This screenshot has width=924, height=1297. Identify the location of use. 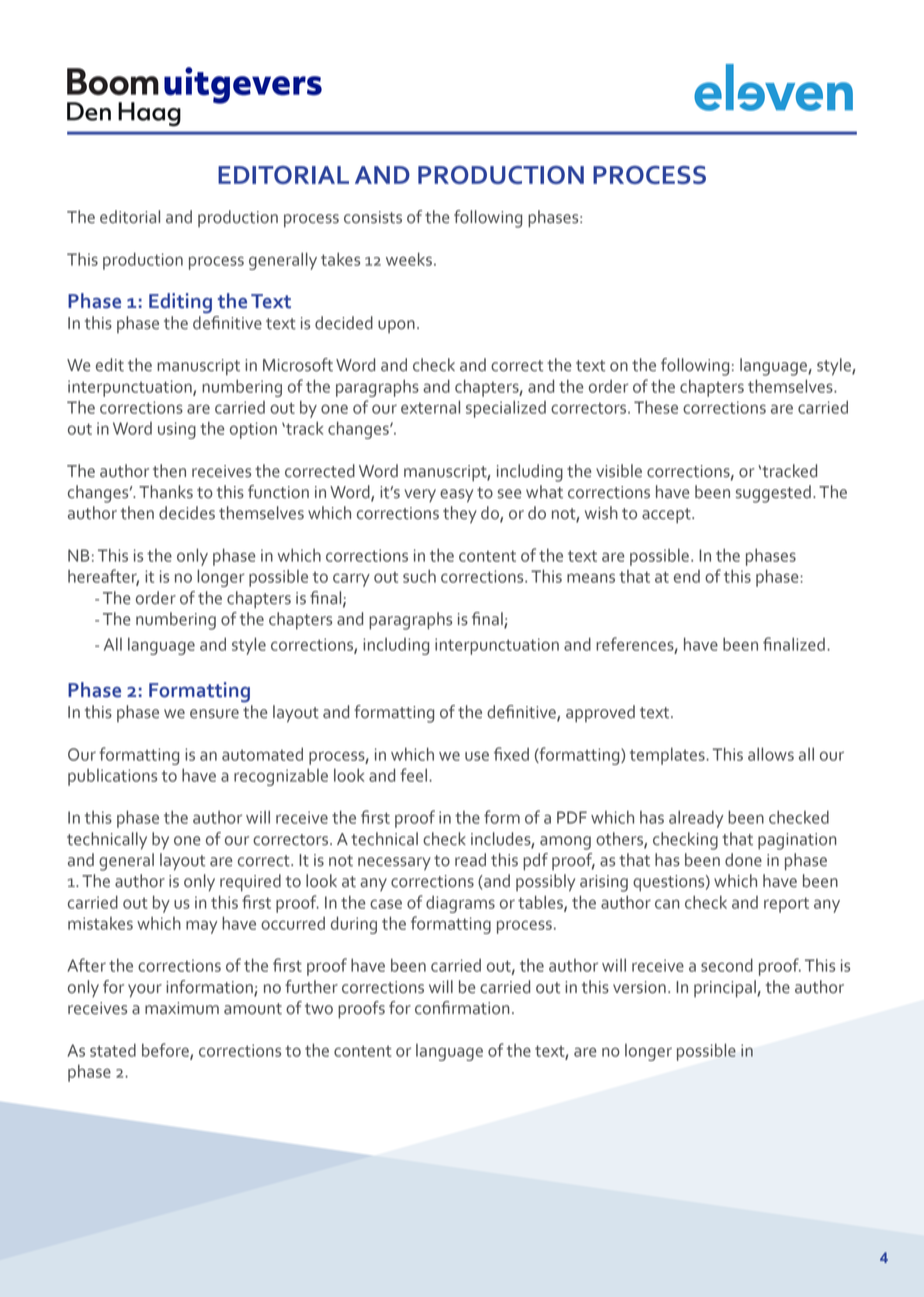
(477, 756).
